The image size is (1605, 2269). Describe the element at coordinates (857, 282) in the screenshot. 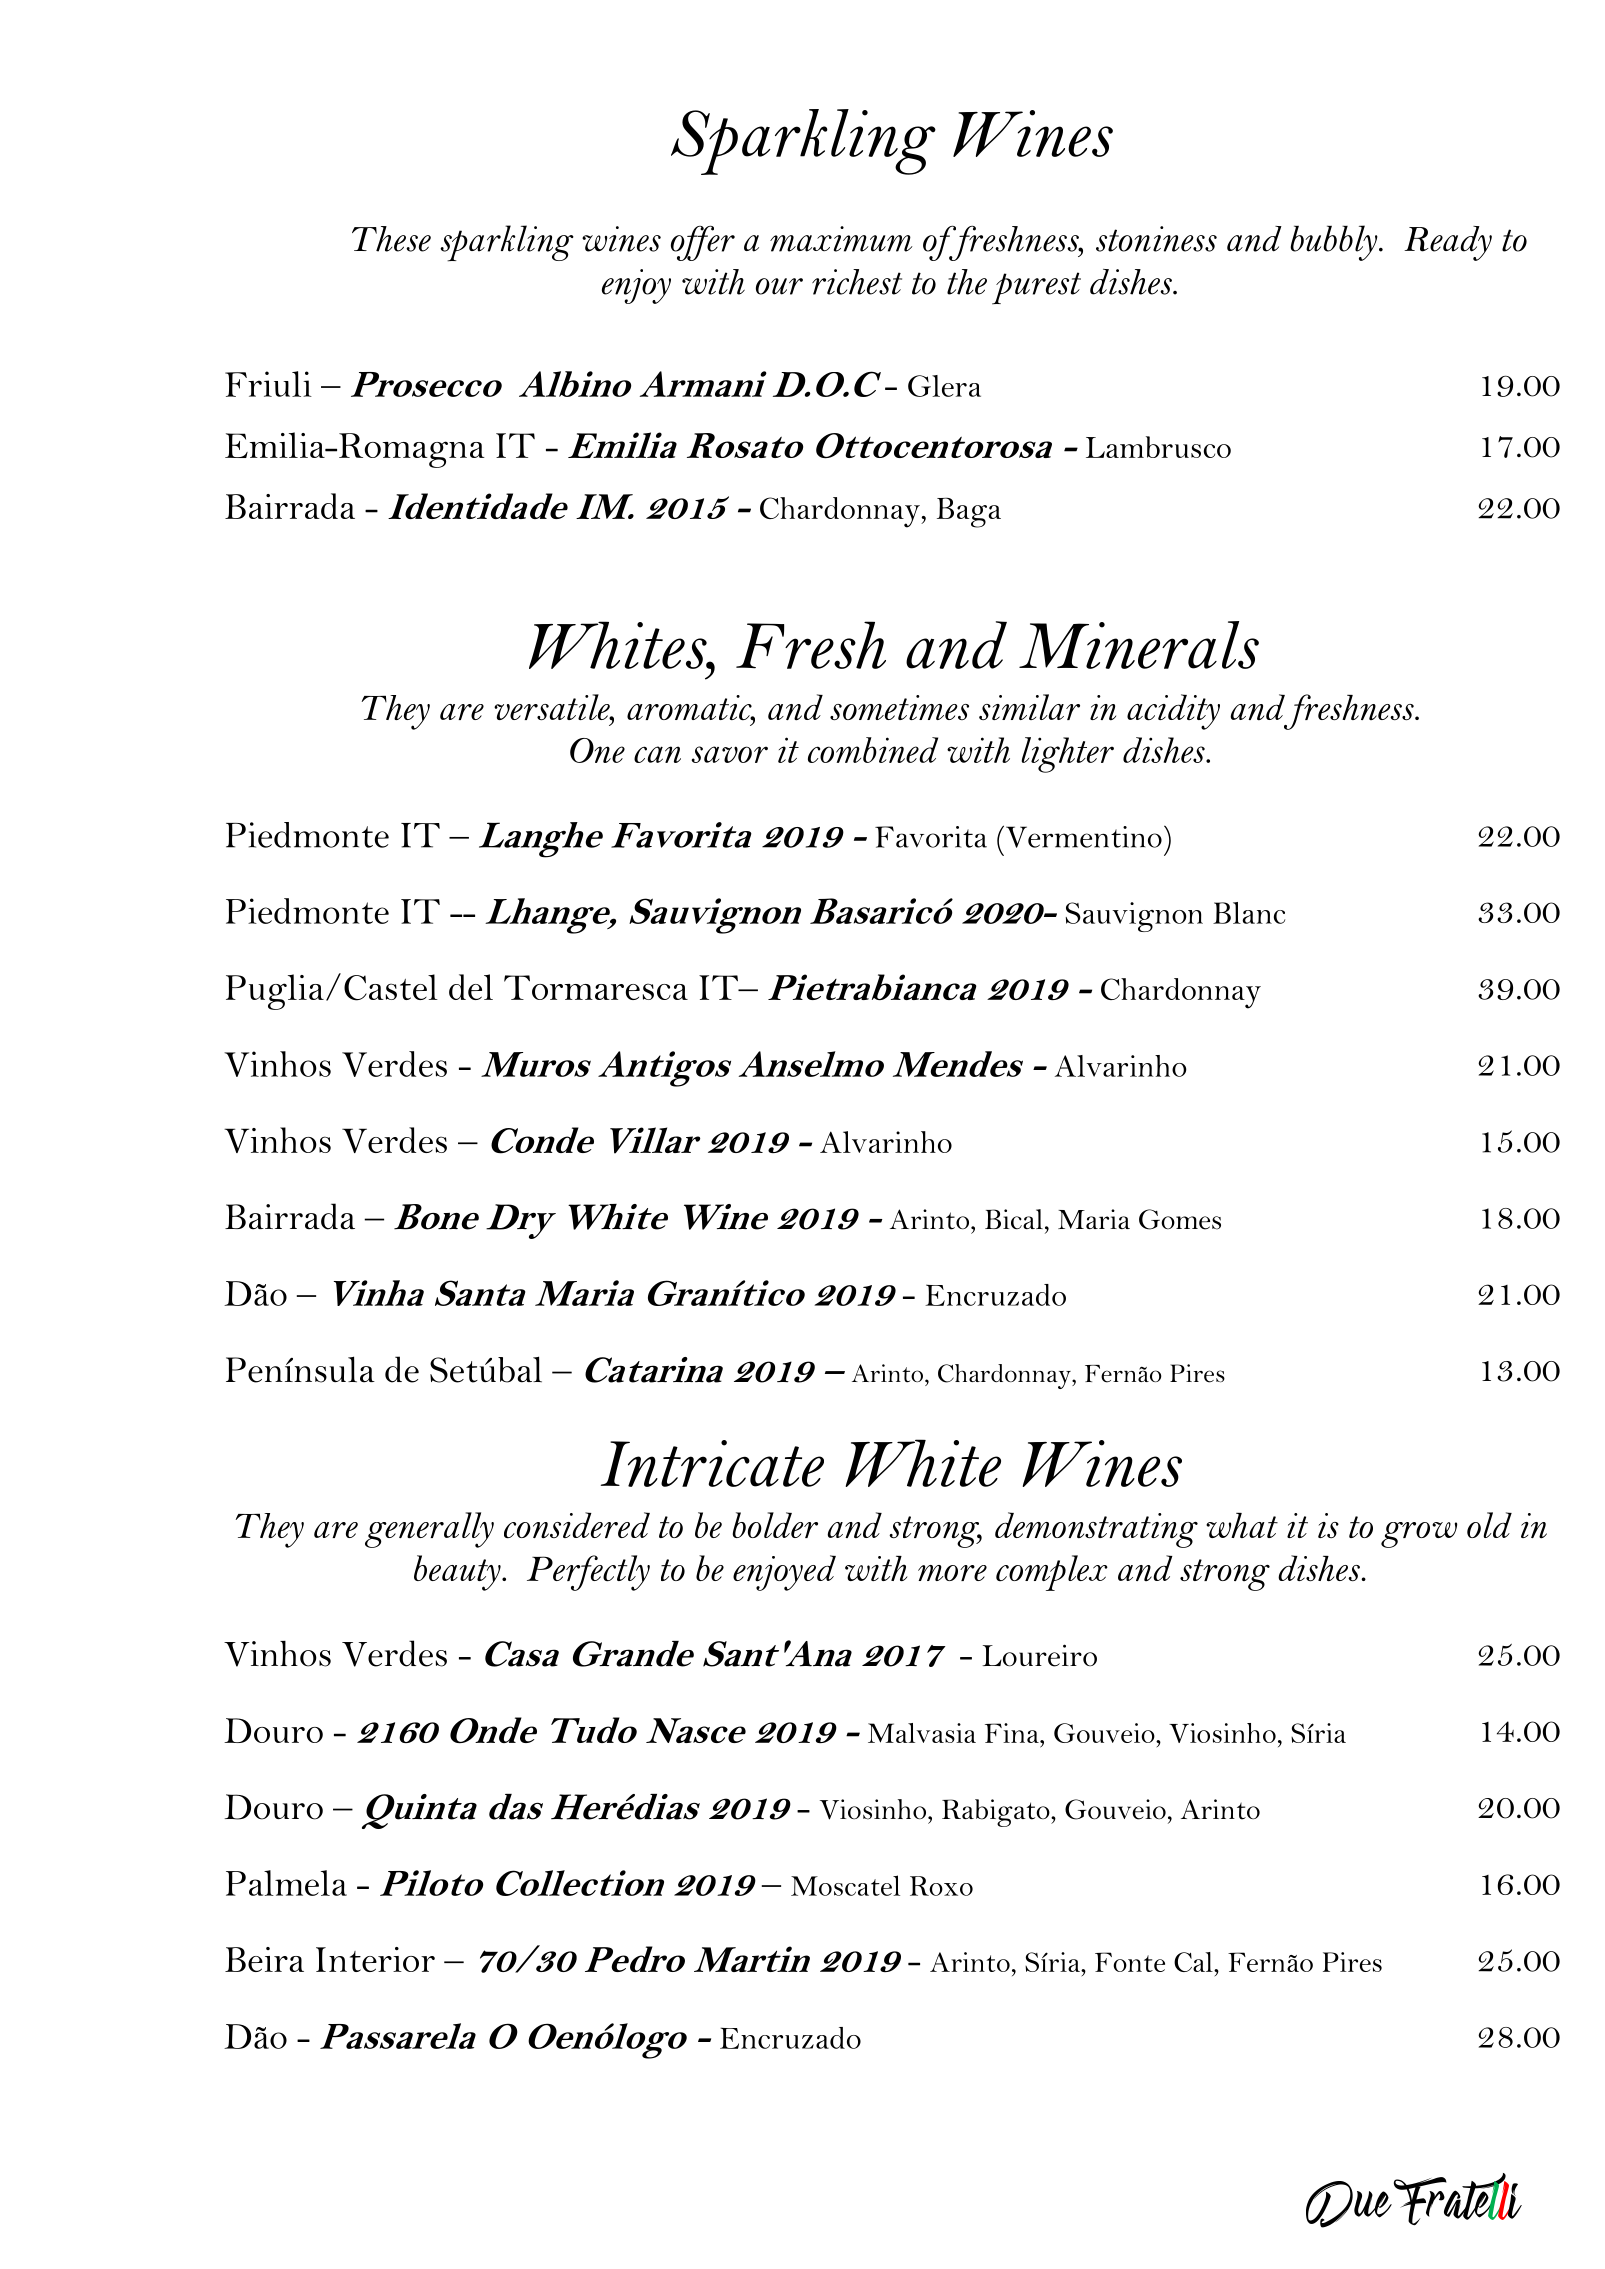

I see `richest` at that location.
